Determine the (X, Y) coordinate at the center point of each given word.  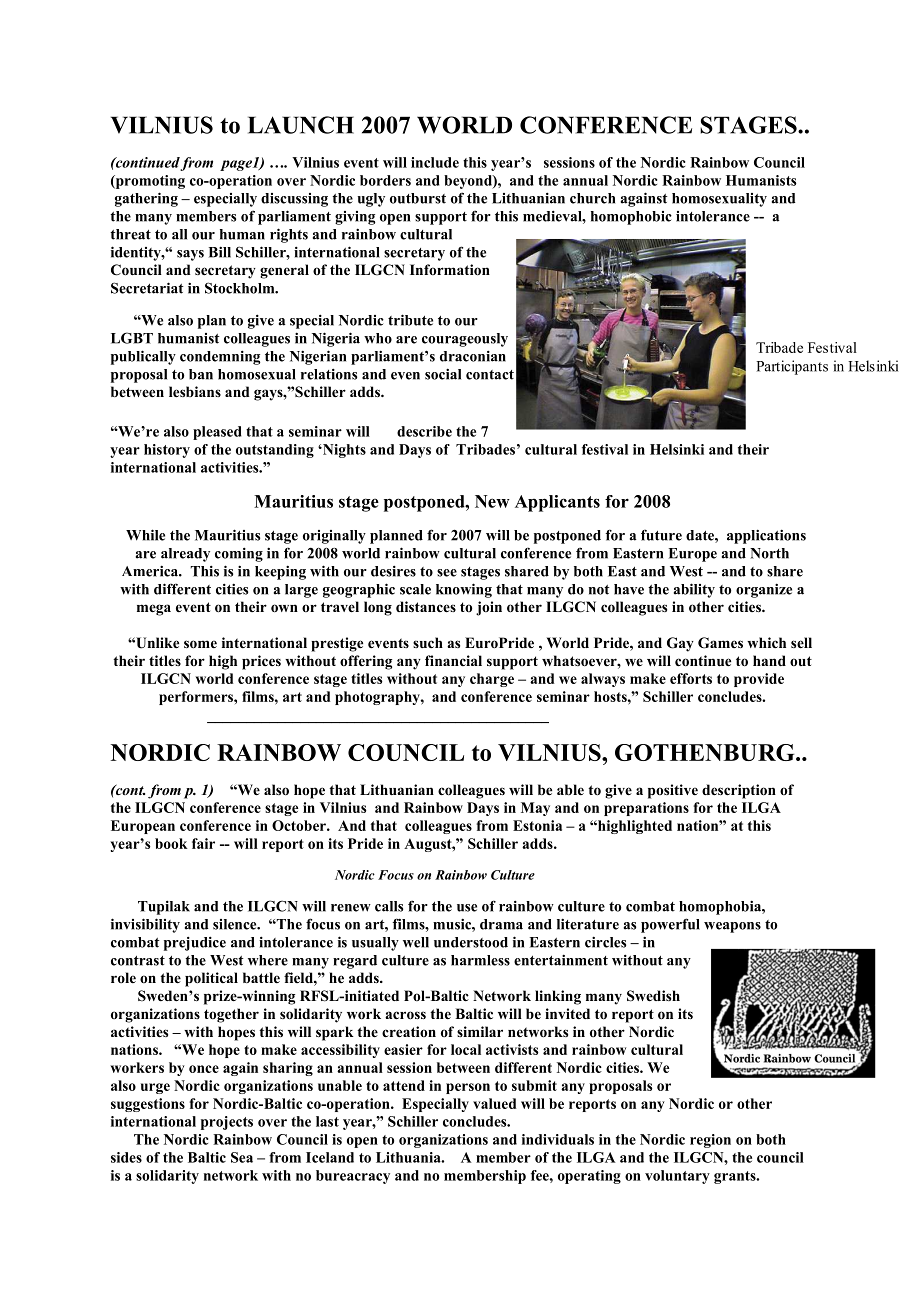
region (710, 1141)
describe (424, 431)
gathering (146, 199)
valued (495, 1103)
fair (203, 843)
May (535, 809)
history (167, 451)
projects (227, 1123)
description (739, 791)
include (435, 162)
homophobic (631, 218)
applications (766, 536)
